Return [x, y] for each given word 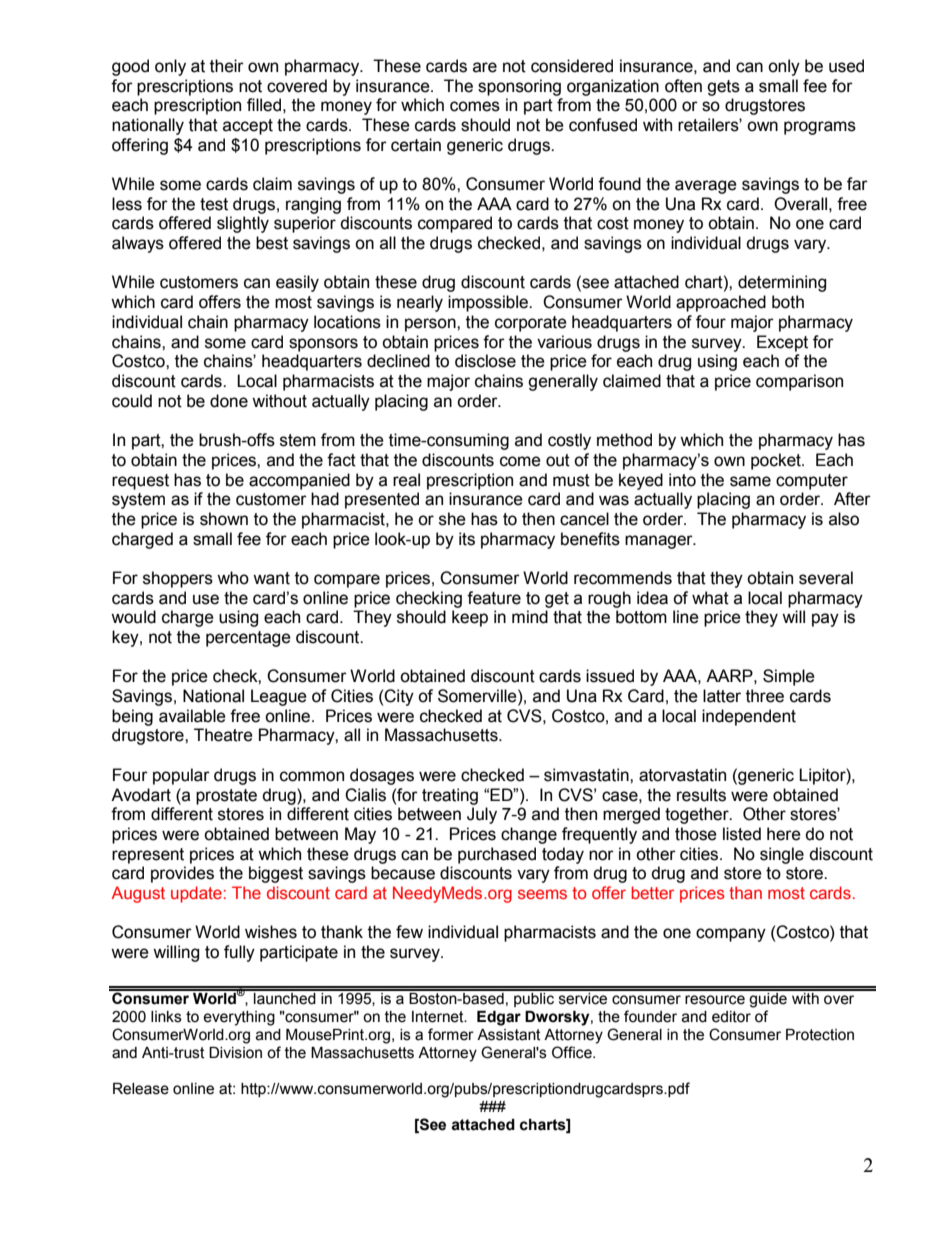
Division [235, 1053]
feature [494, 598]
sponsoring [519, 87]
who [233, 578]
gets [723, 88]
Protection [820, 1035]
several [826, 578]
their [227, 66]
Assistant [509, 1035]
